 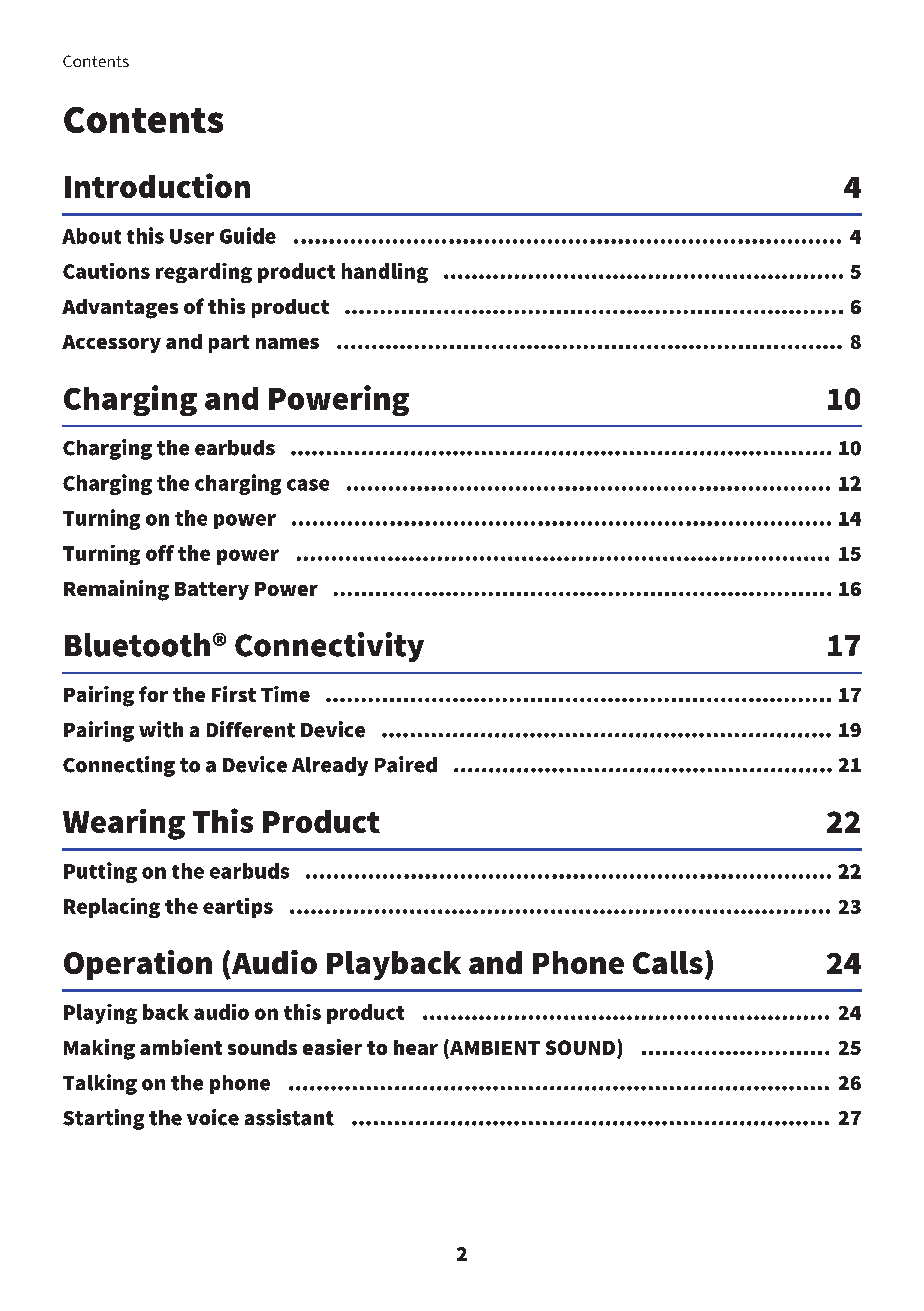 What do you see at coordinates (308, 485) in the screenshot?
I see `case` at bounding box center [308, 485].
